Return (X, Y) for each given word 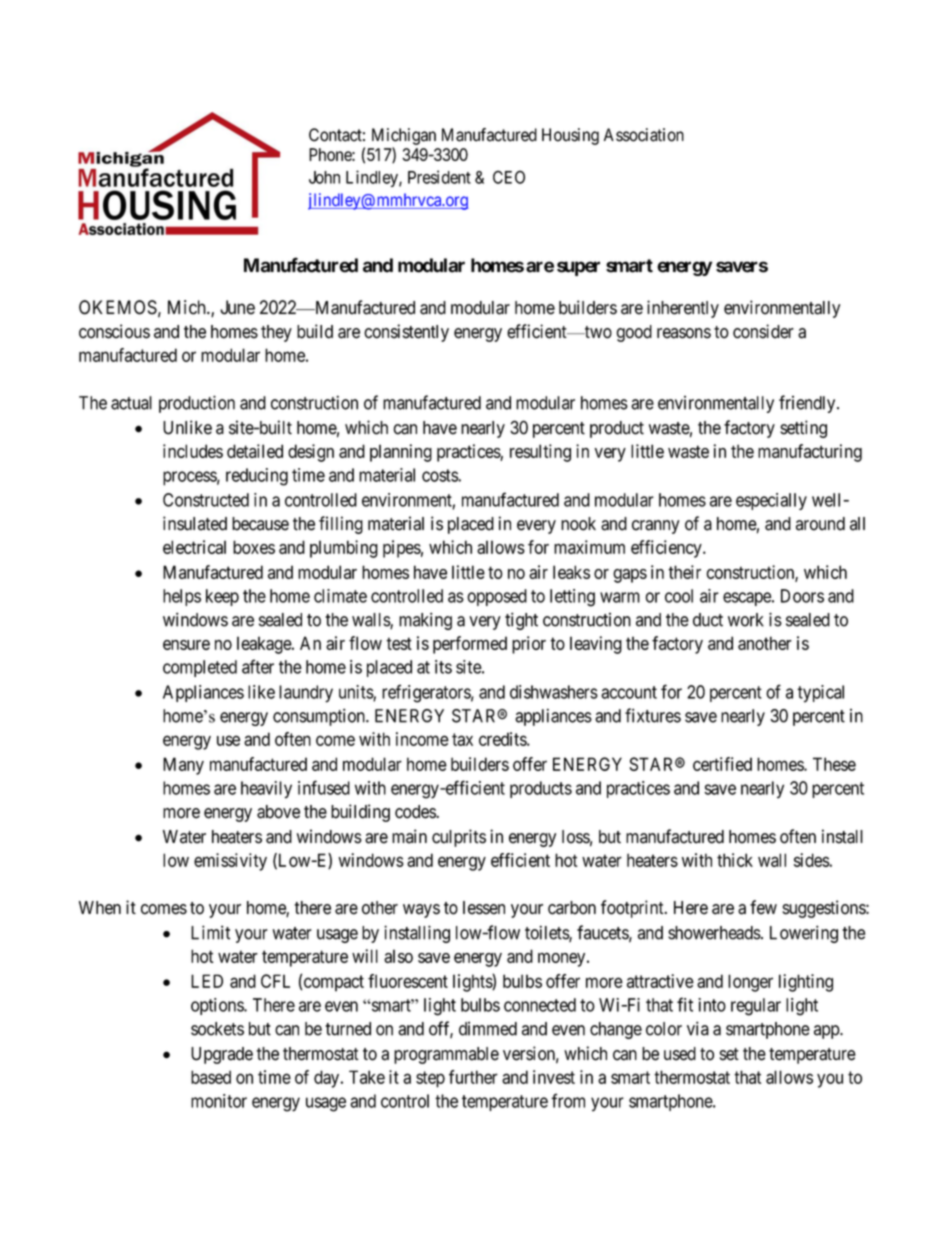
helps (182, 597)
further (473, 1077)
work (746, 620)
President (439, 177)
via (698, 1028)
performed (470, 645)
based (211, 1077)
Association (644, 135)
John (324, 177)
